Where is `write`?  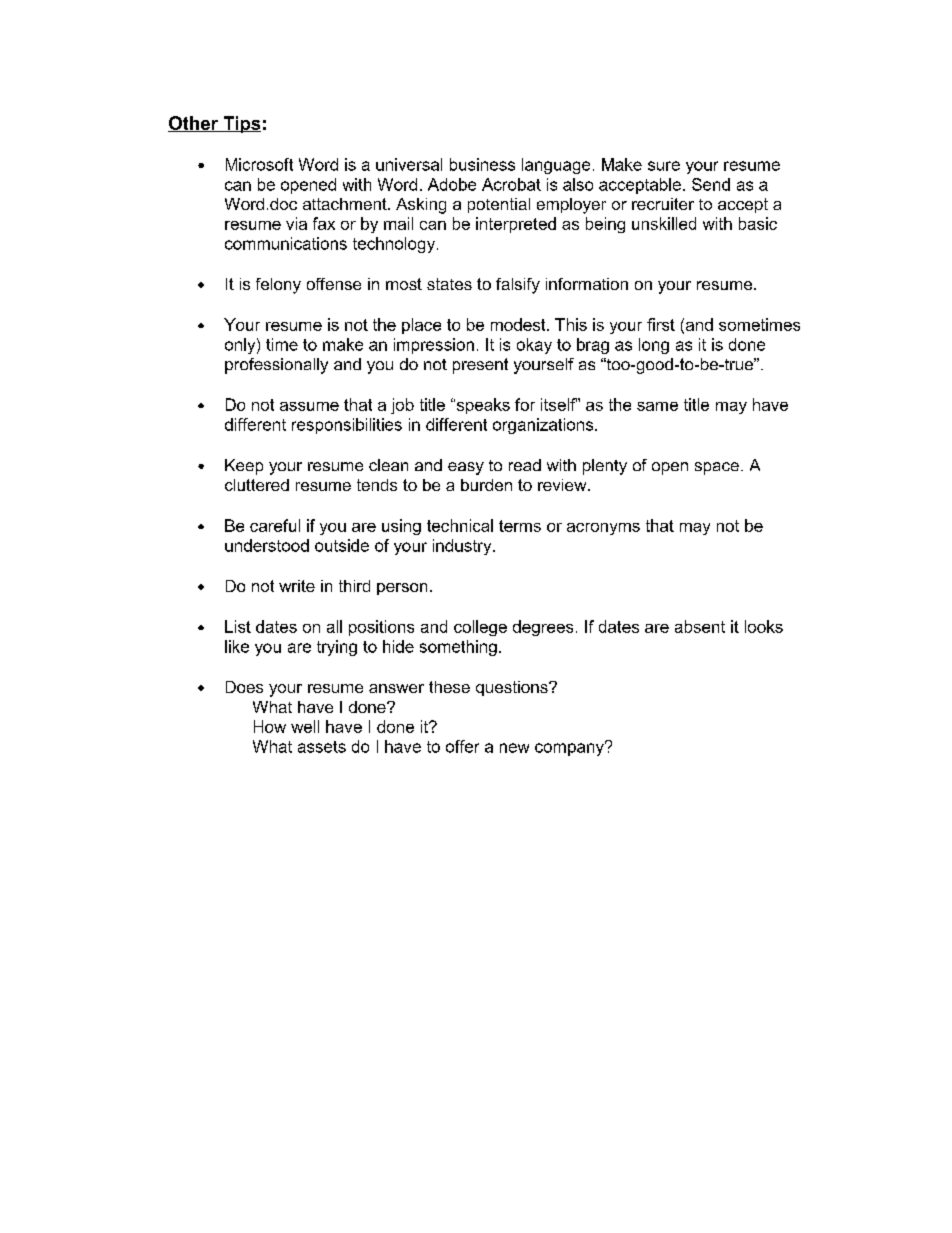
write is located at coordinates (297, 586).
